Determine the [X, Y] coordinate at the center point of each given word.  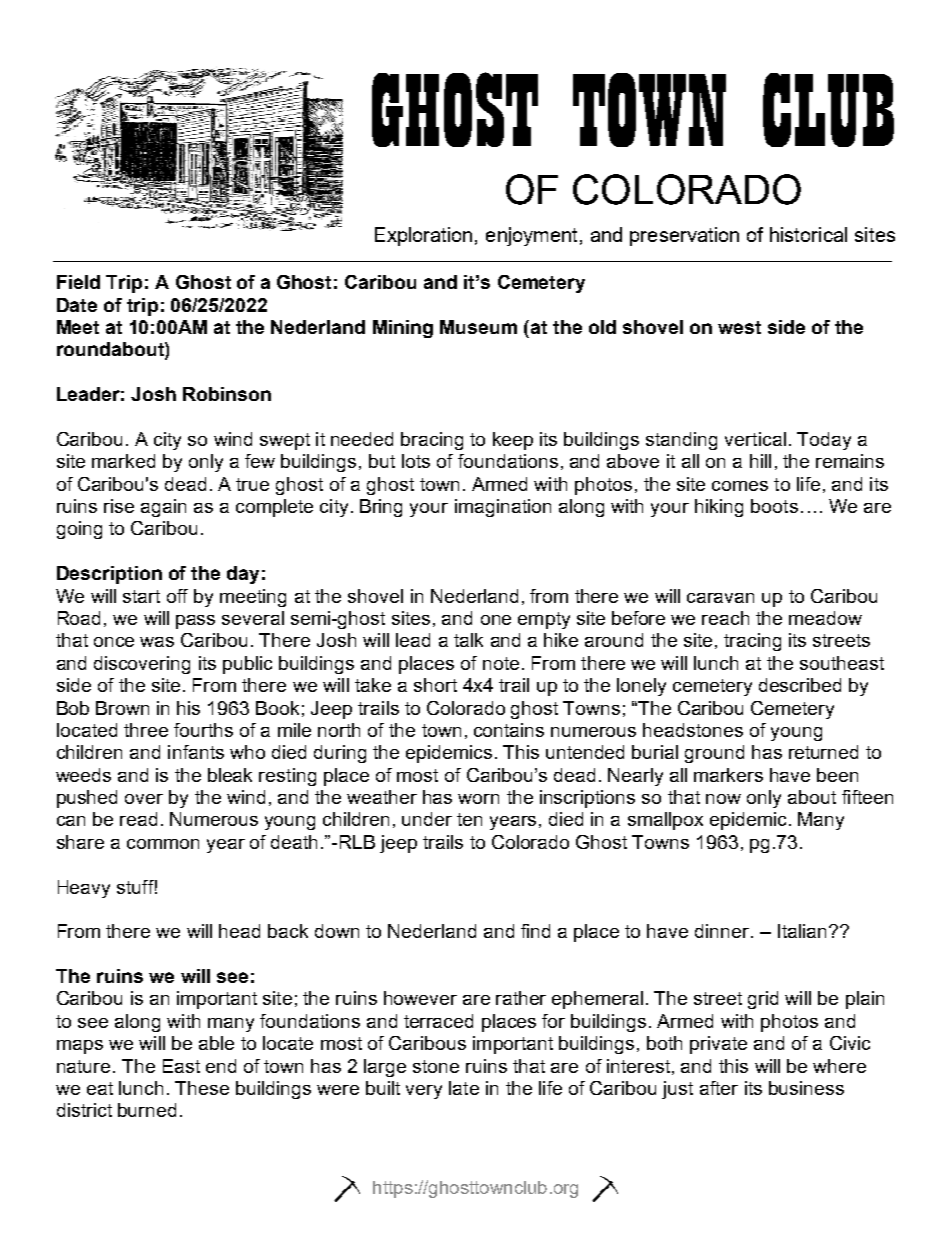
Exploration [423, 236]
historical [808, 234]
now [723, 799]
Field [78, 282]
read [138, 819]
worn [478, 799]
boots [774, 506]
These [202, 1088]
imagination [503, 508]
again [163, 508]
